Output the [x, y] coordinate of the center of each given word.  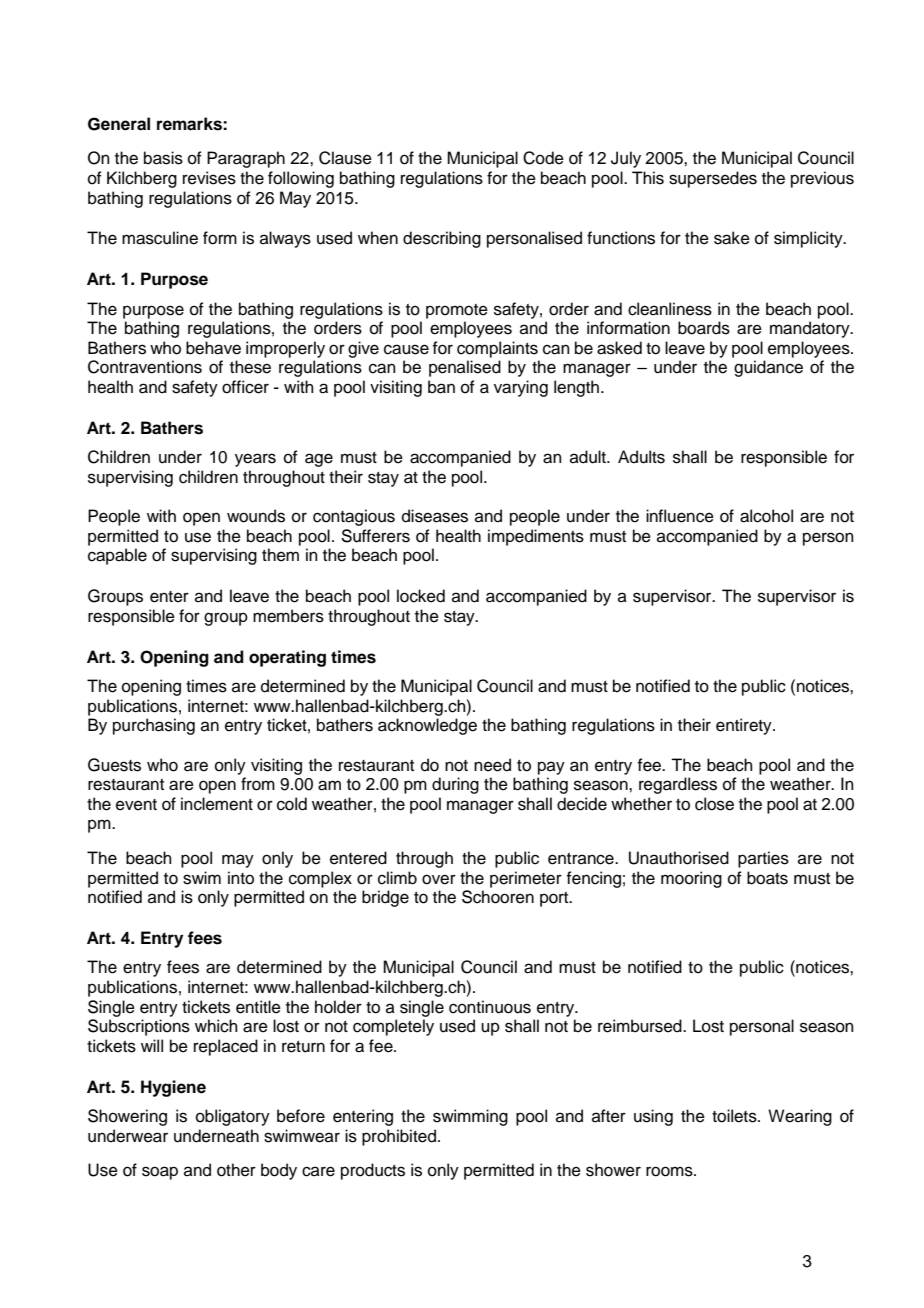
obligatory [233, 1117]
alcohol [766, 516]
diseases [435, 516]
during [455, 785]
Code [543, 158]
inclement [217, 804]
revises [209, 178]
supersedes [713, 179]
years [255, 460]
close [714, 804]
